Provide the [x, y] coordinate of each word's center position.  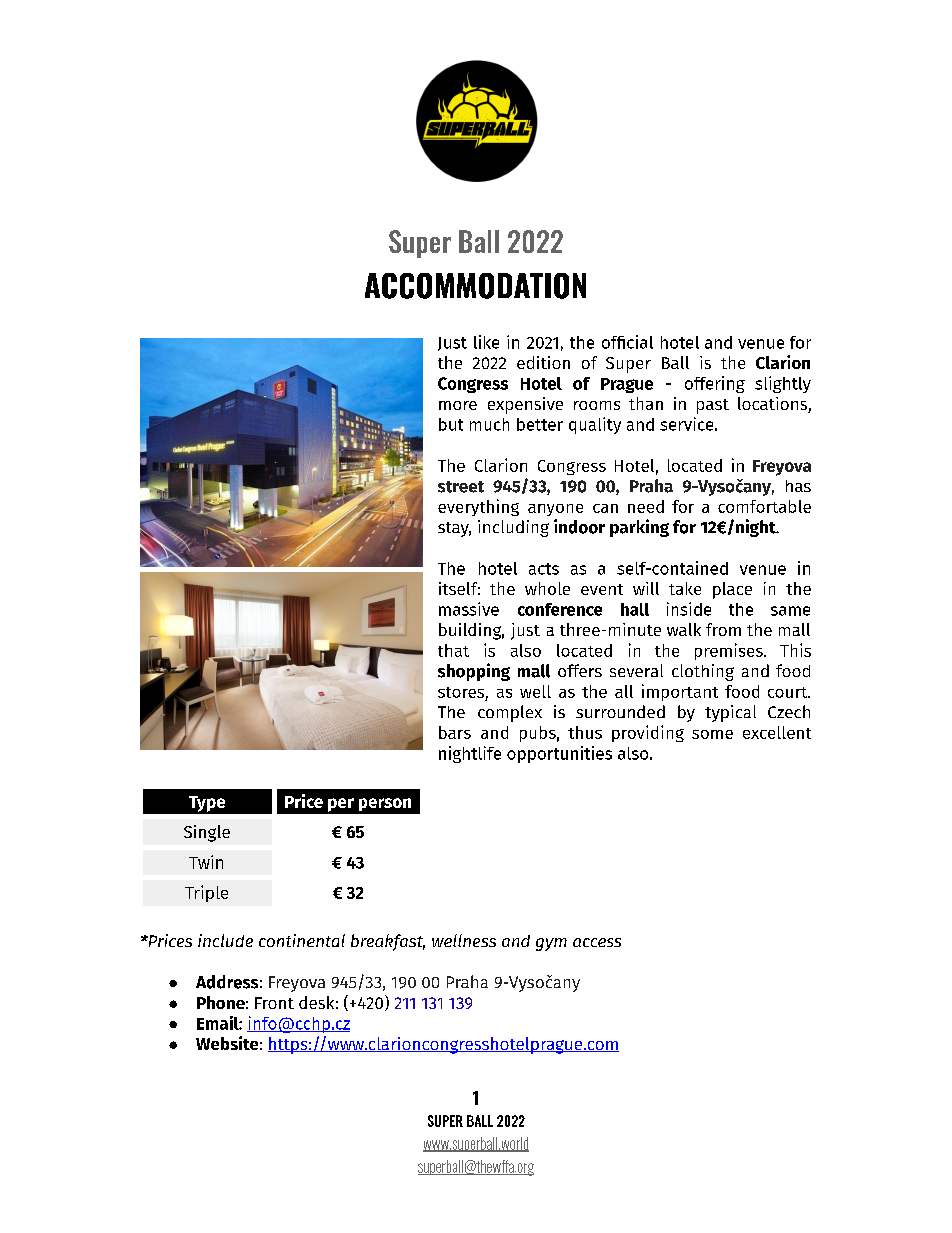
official [627, 342]
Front [274, 1003]
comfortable [764, 506]
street [461, 487]
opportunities [559, 754]
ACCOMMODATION [475, 286]
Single [207, 833]
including [513, 528]
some [712, 734]
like [486, 342]
